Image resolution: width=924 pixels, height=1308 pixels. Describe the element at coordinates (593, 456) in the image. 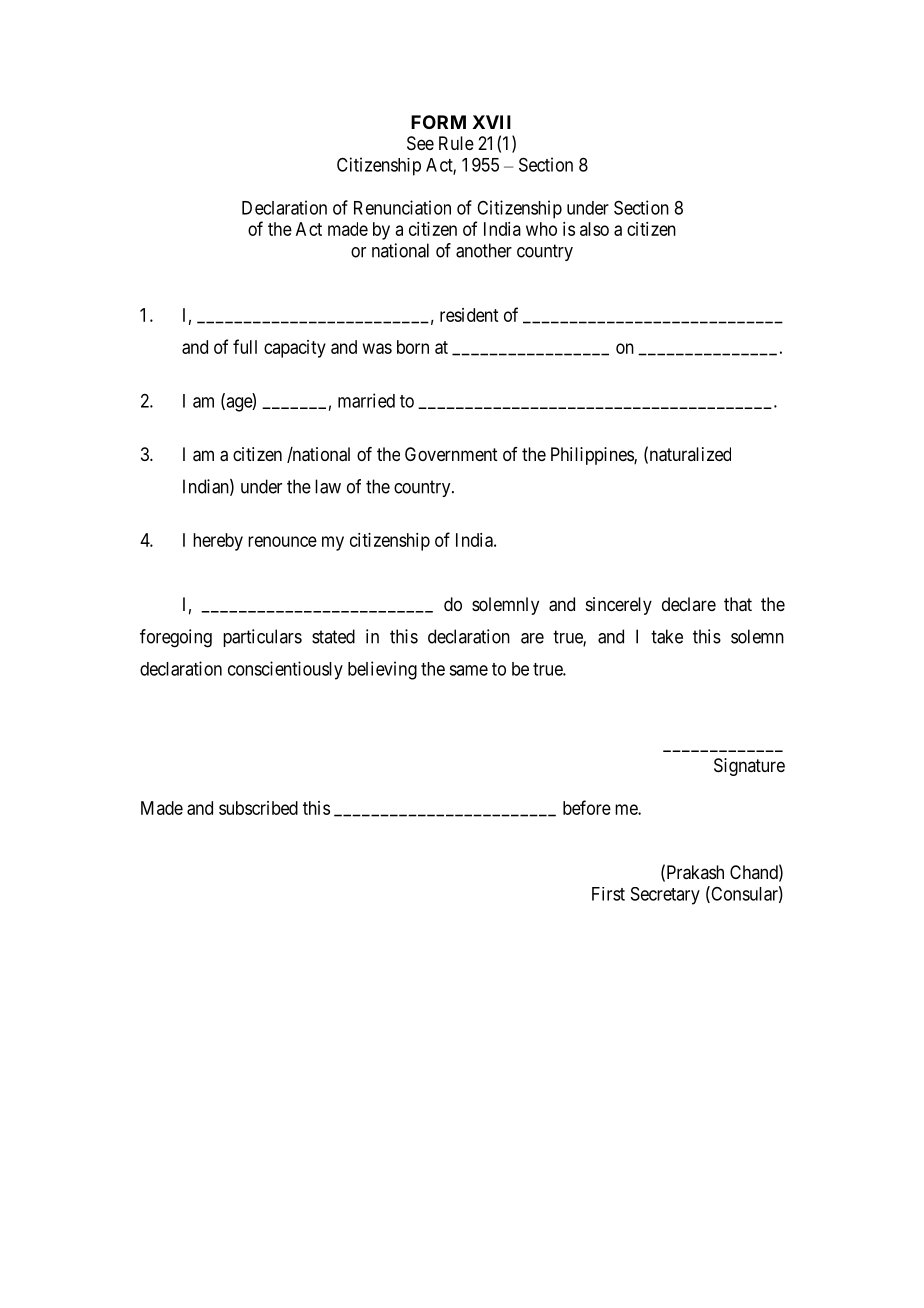

I see `Philippines` at that location.
